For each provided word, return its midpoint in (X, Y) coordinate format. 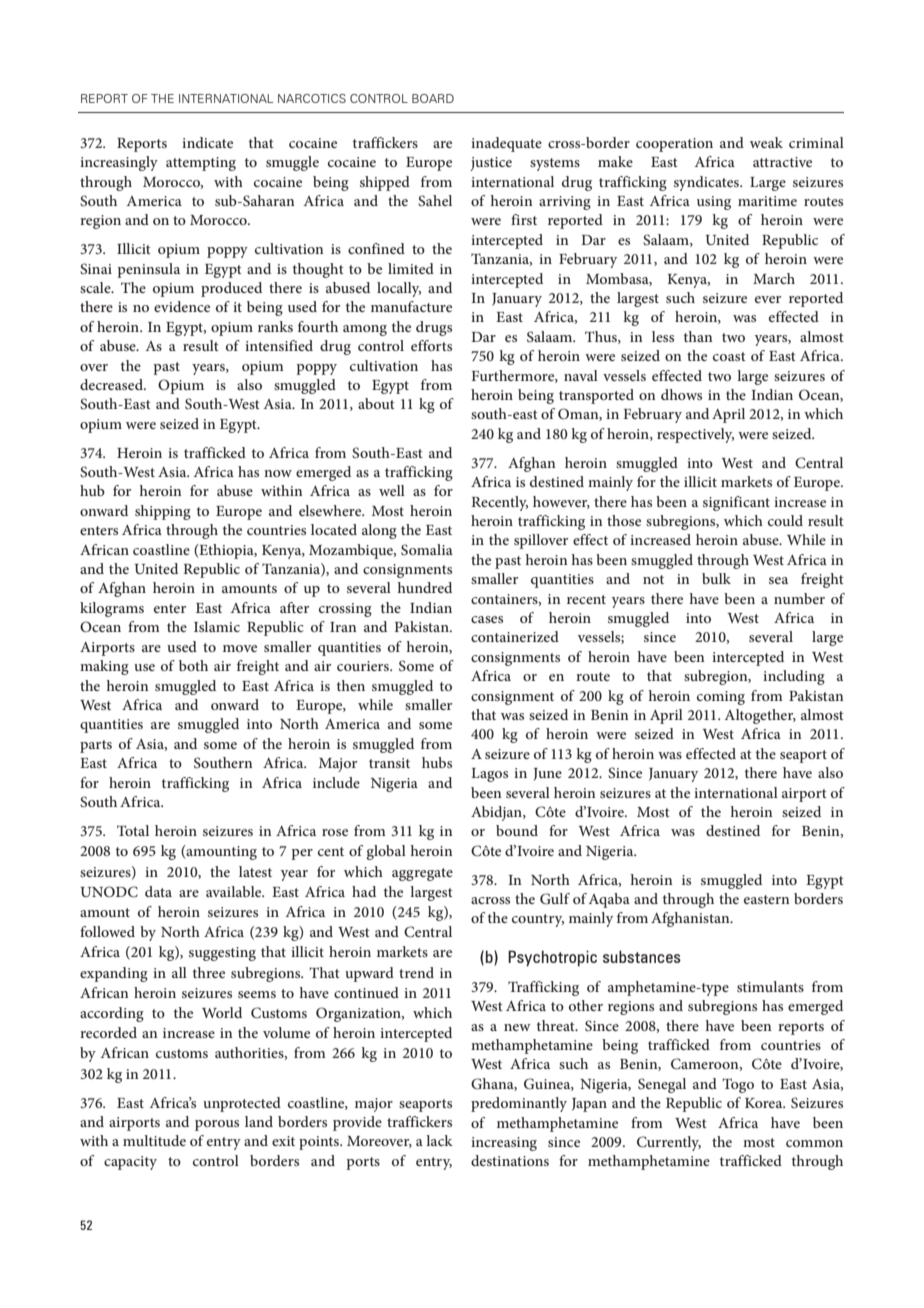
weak (766, 142)
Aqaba (609, 900)
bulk (716, 578)
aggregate (422, 874)
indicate (207, 142)
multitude (154, 1140)
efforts (431, 345)
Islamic (217, 626)
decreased (113, 384)
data (158, 891)
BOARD (433, 98)
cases (487, 619)
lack (439, 1140)
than (698, 336)
